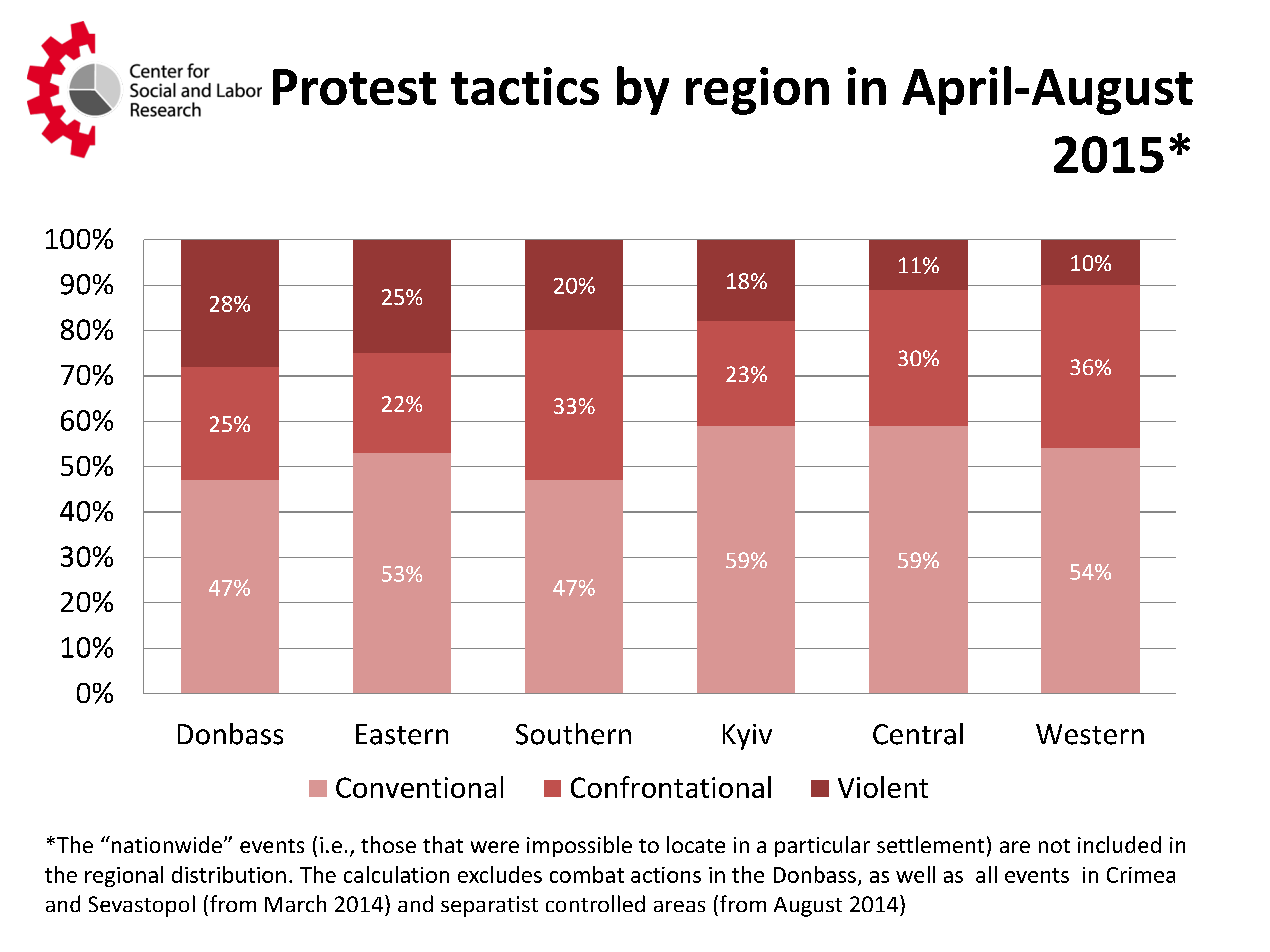 The height and width of the screenshot is (952, 1270). What do you see at coordinates (573, 734) in the screenshot?
I see `Southern` at bounding box center [573, 734].
